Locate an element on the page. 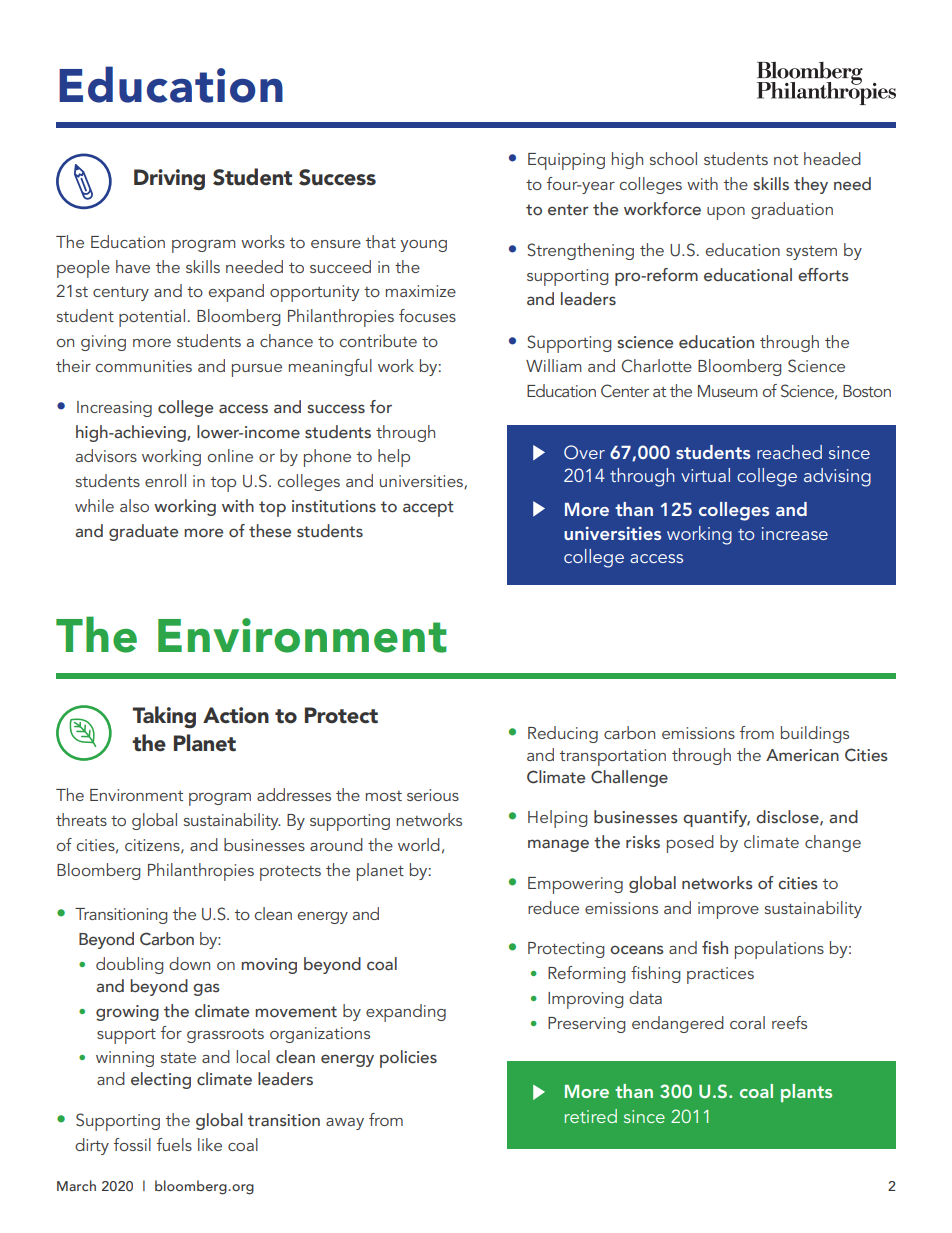 The image size is (952, 1233). citizens is located at coordinates (153, 846).
